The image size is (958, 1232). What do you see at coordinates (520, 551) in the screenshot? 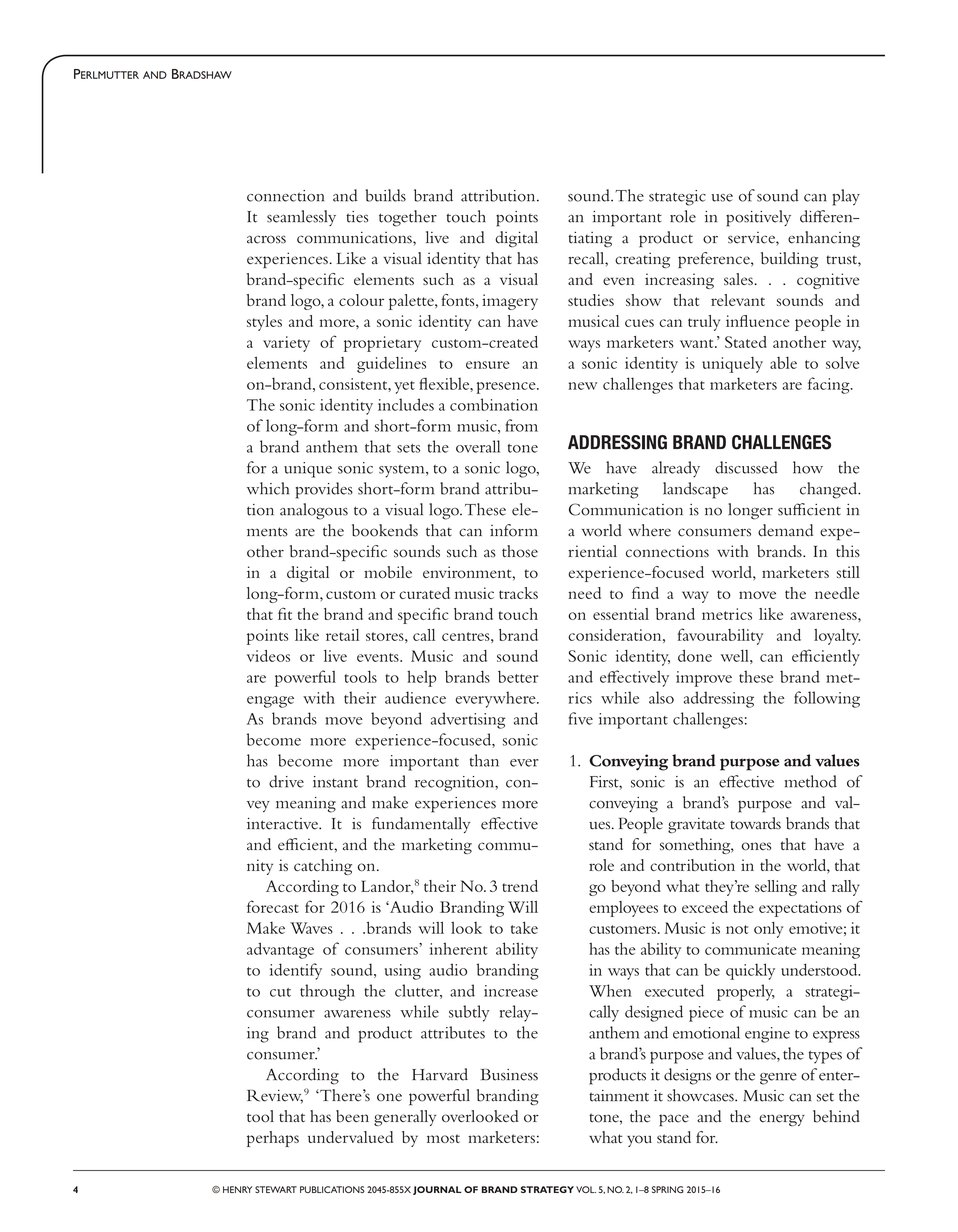
I see `those` at bounding box center [520, 551].
